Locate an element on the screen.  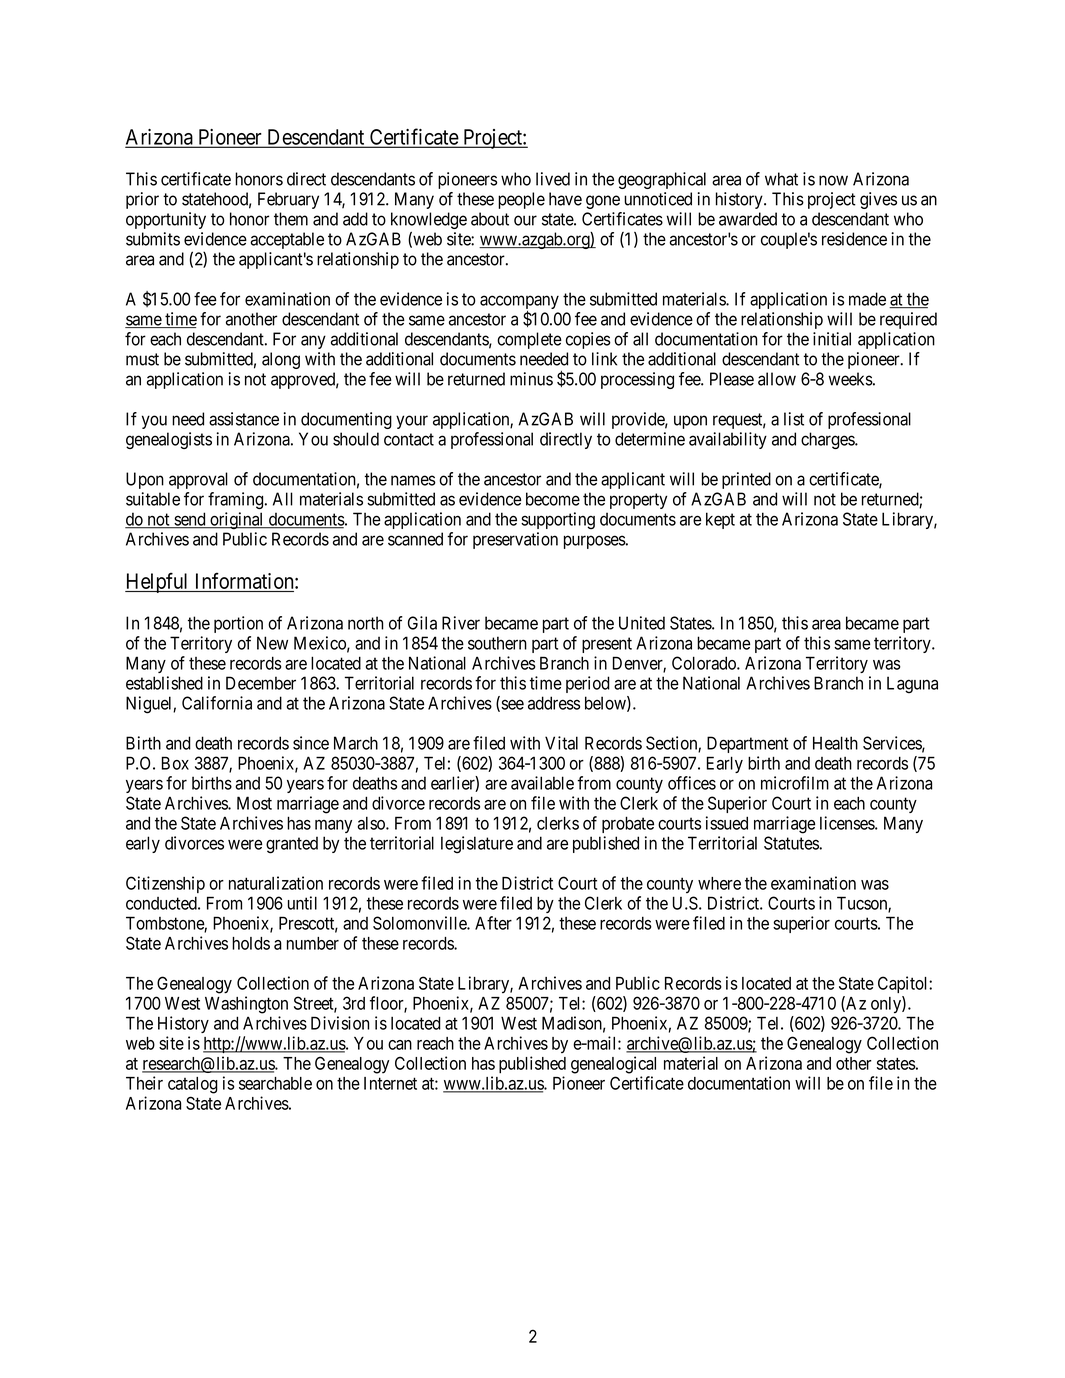
February is located at coordinates (288, 200).
